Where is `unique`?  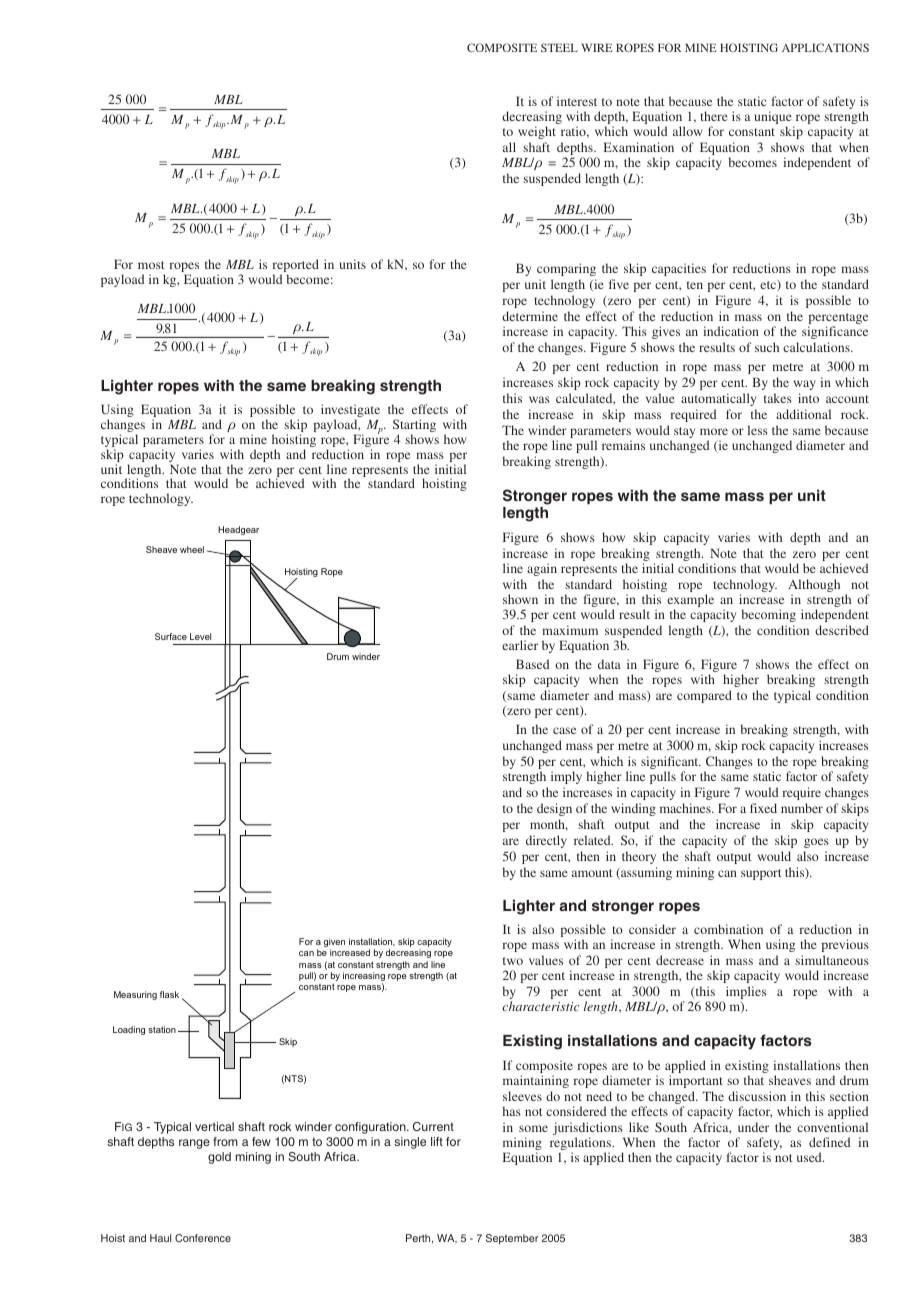 unique is located at coordinates (774, 119).
